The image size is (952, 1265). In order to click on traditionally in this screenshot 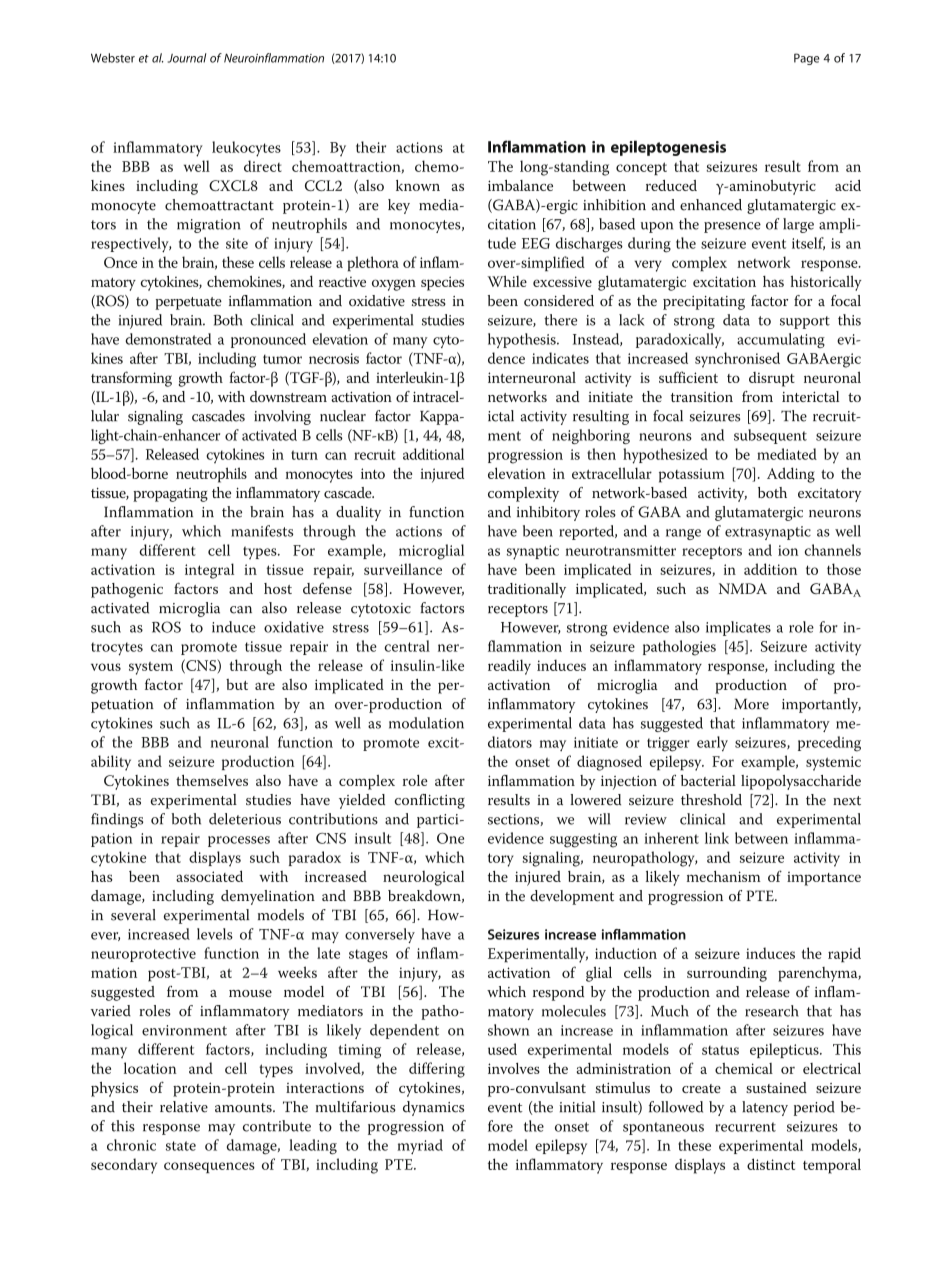, I will do `click(527, 590)`.
